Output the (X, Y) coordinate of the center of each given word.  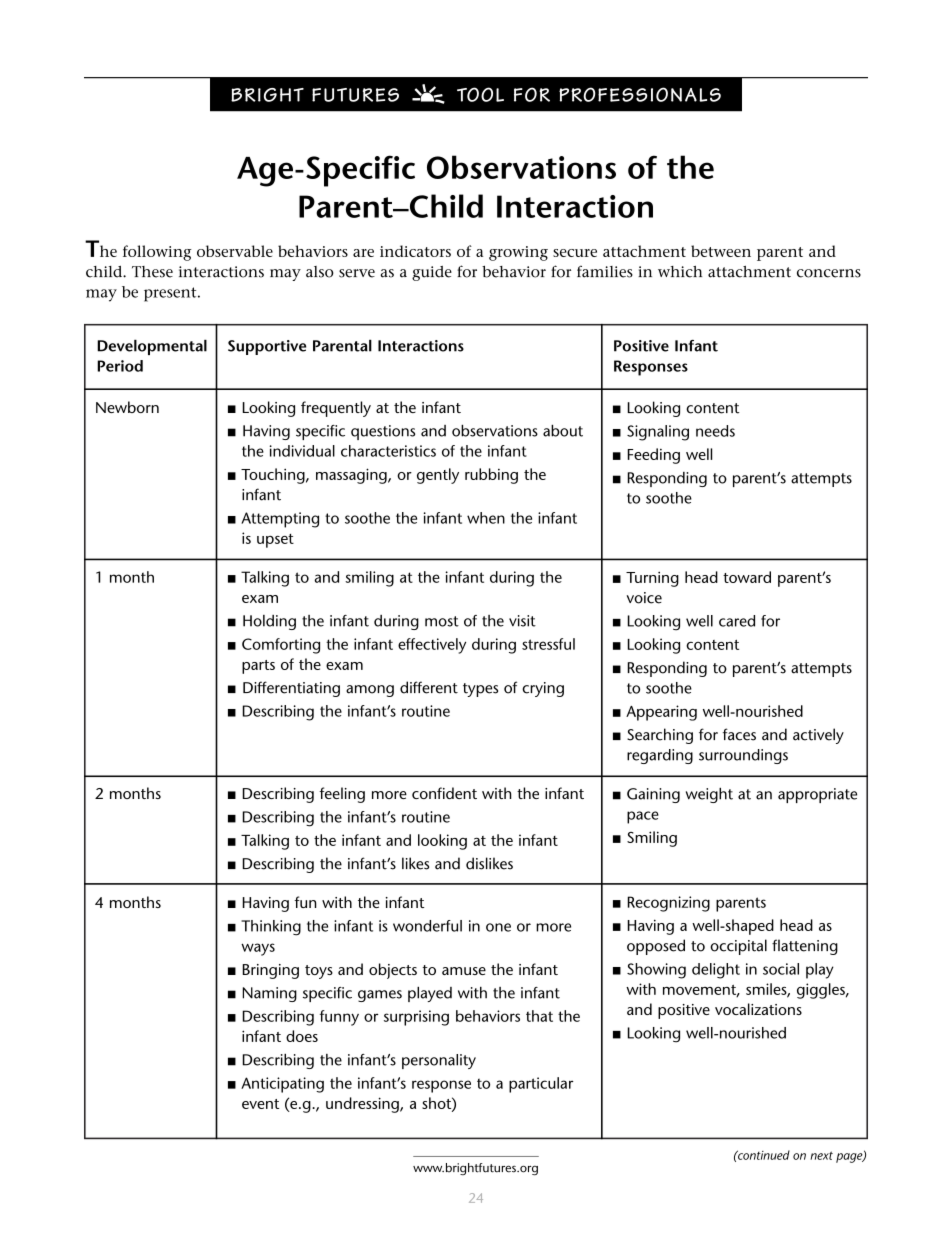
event (260, 1104)
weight (709, 795)
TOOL (480, 94)
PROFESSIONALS (640, 94)
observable (235, 251)
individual (302, 451)
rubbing (491, 476)
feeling (342, 795)
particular (541, 1085)
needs (715, 431)
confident (444, 793)
